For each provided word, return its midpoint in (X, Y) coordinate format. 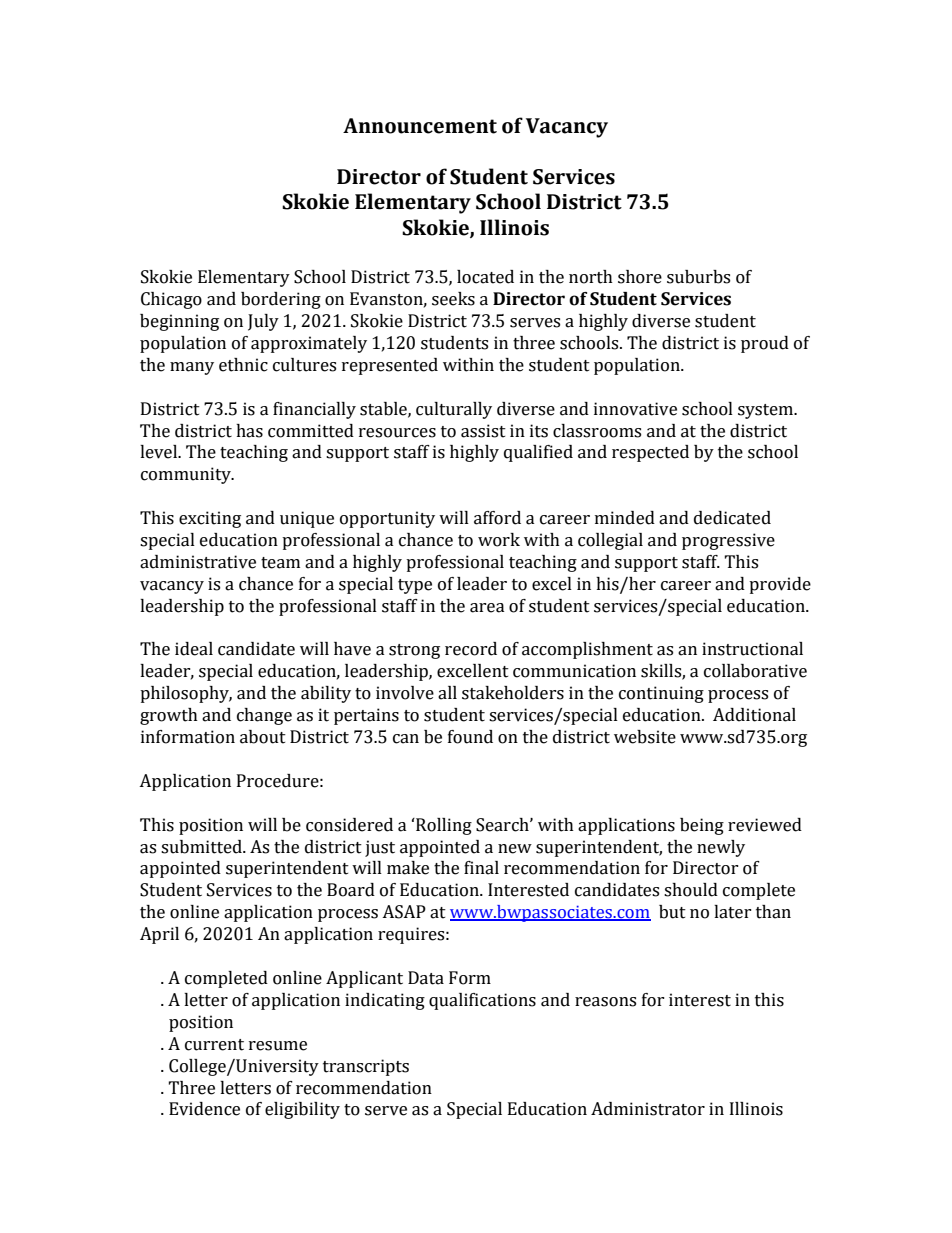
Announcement (420, 126)
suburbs (698, 277)
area (487, 608)
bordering (281, 300)
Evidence (204, 1109)
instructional (752, 649)
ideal (194, 649)
